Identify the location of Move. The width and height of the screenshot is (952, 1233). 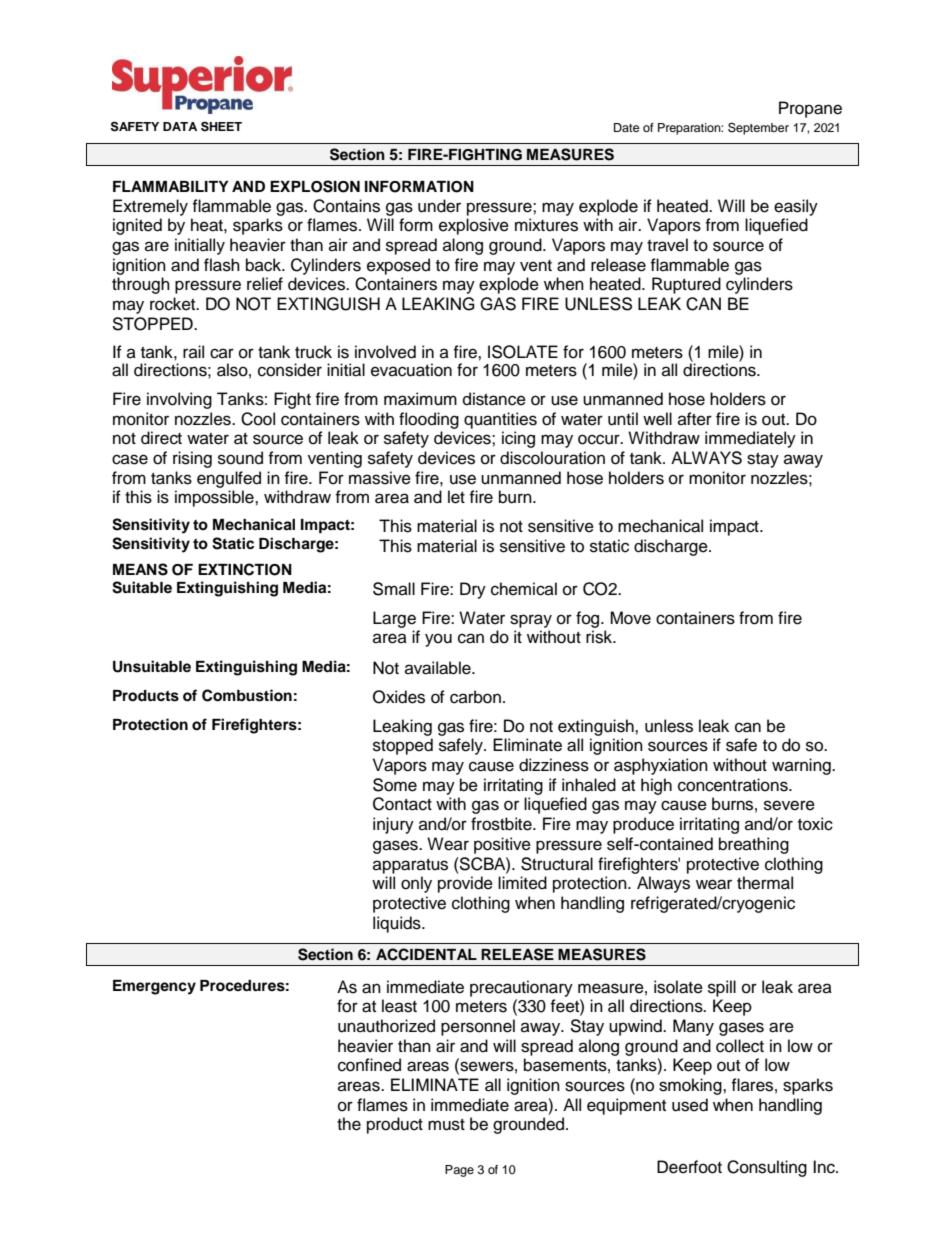
(630, 618).
